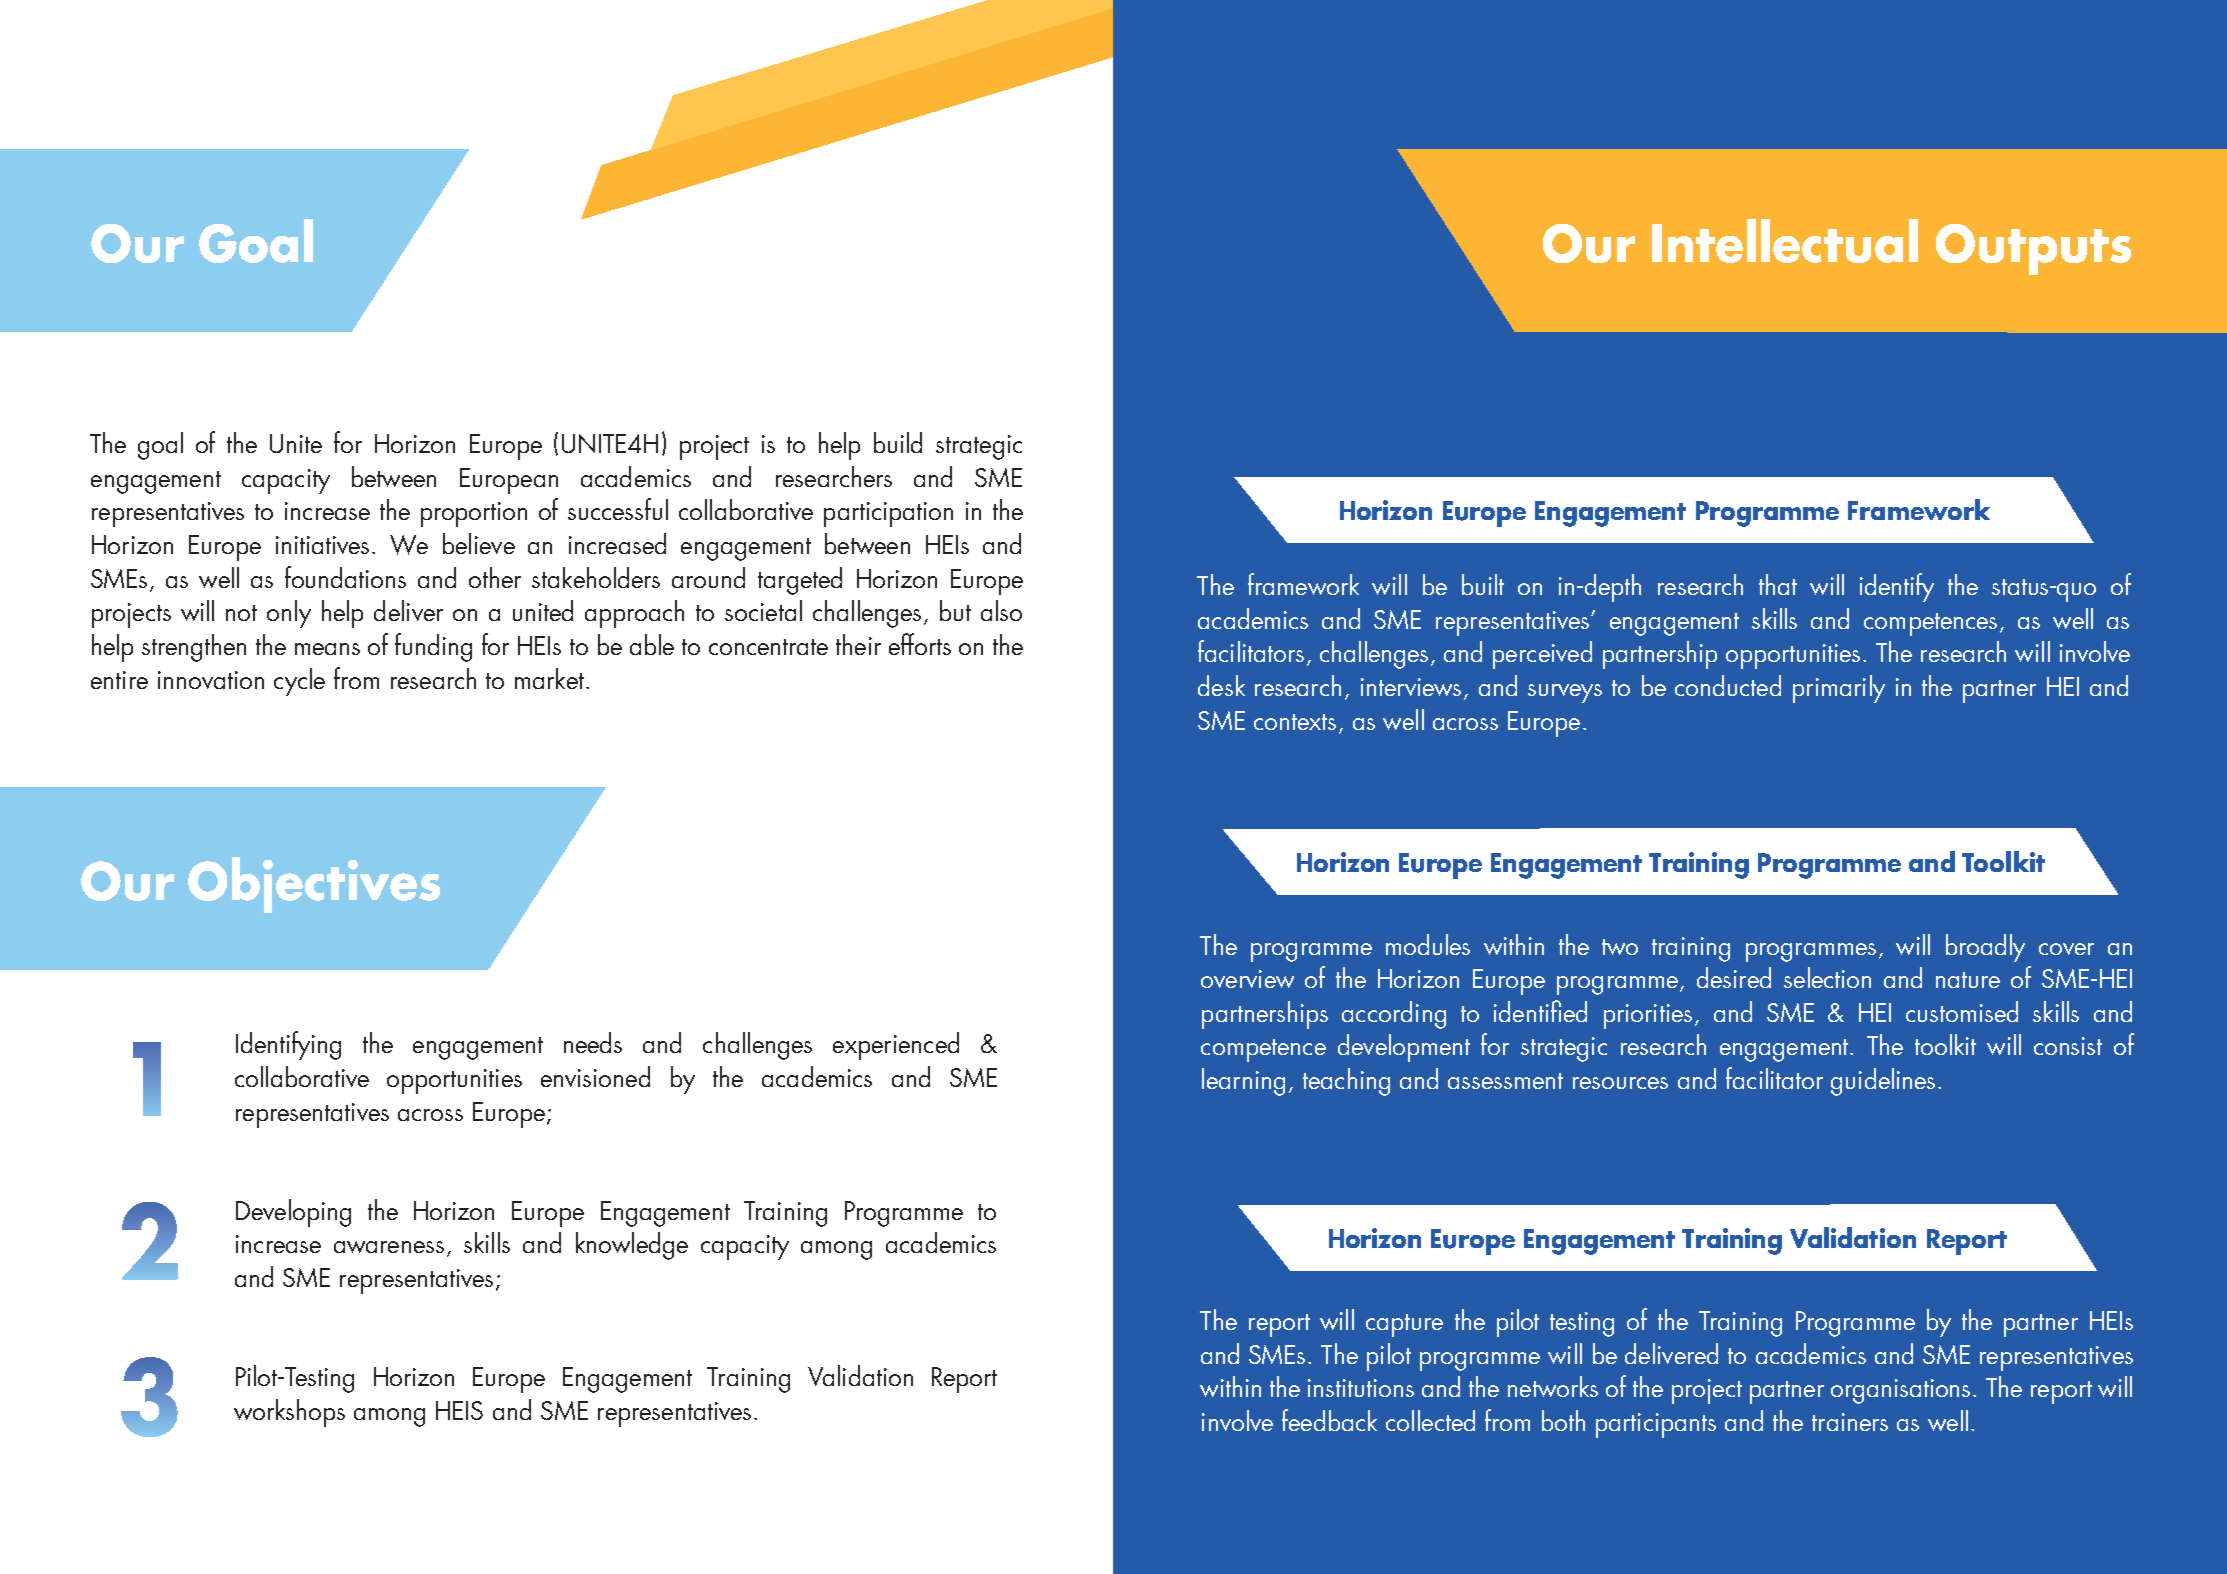  What do you see at coordinates (1962, 1011) in the document?
I see `customised` at bounding box center [1962, 1011].
